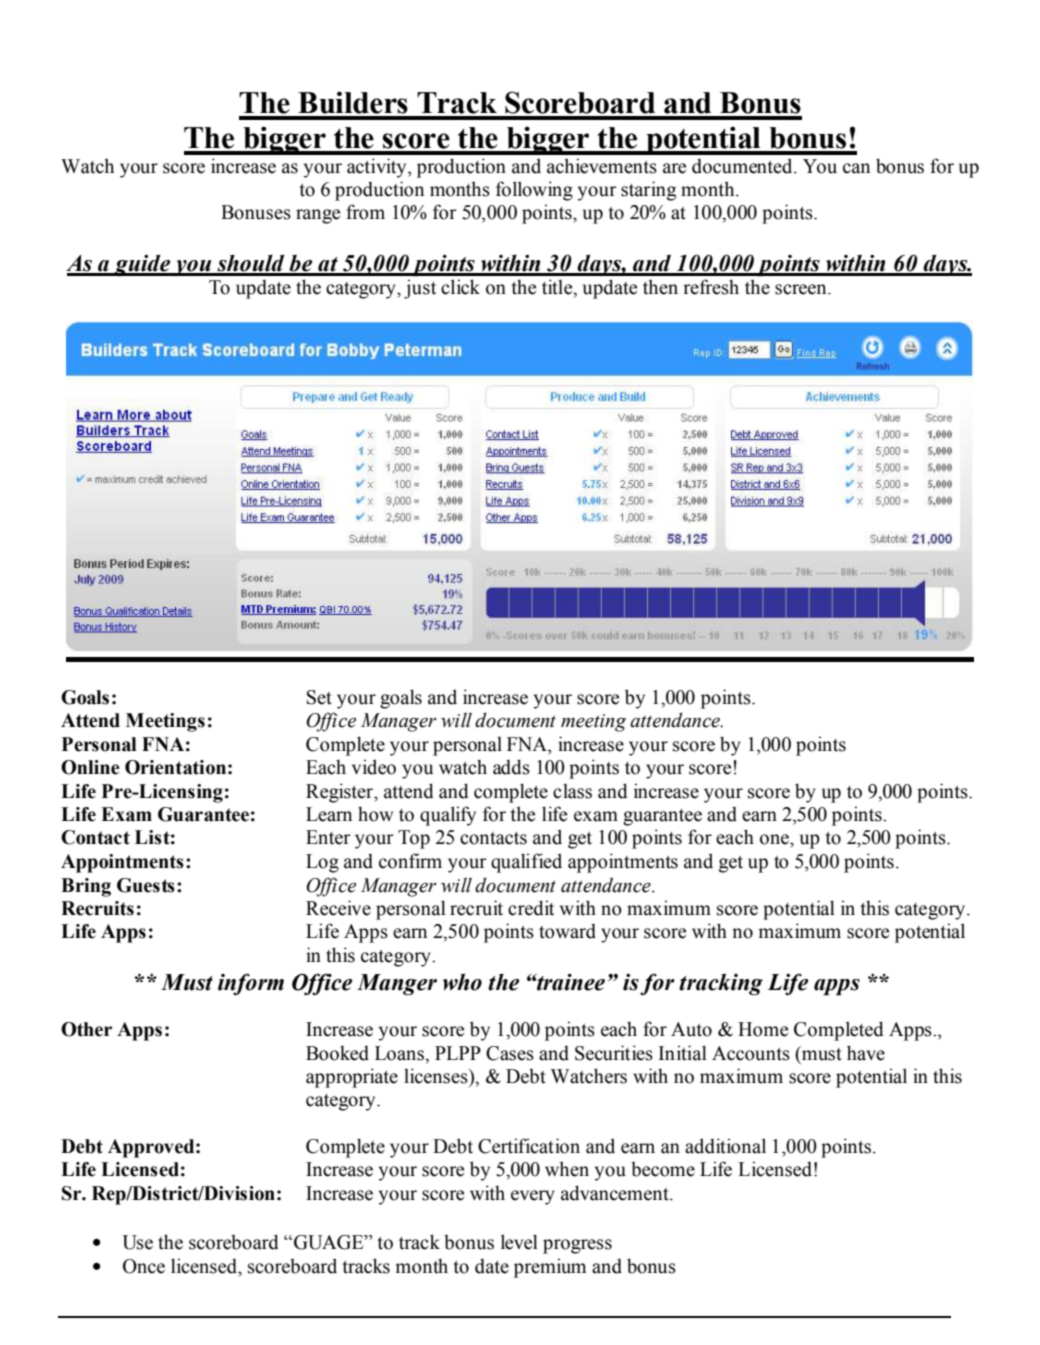 The width and height of the image is (1040, 1345). What do you see at coordinates (99, 744) in the image?
I see `Personal` at bounding box center [99, 744].
